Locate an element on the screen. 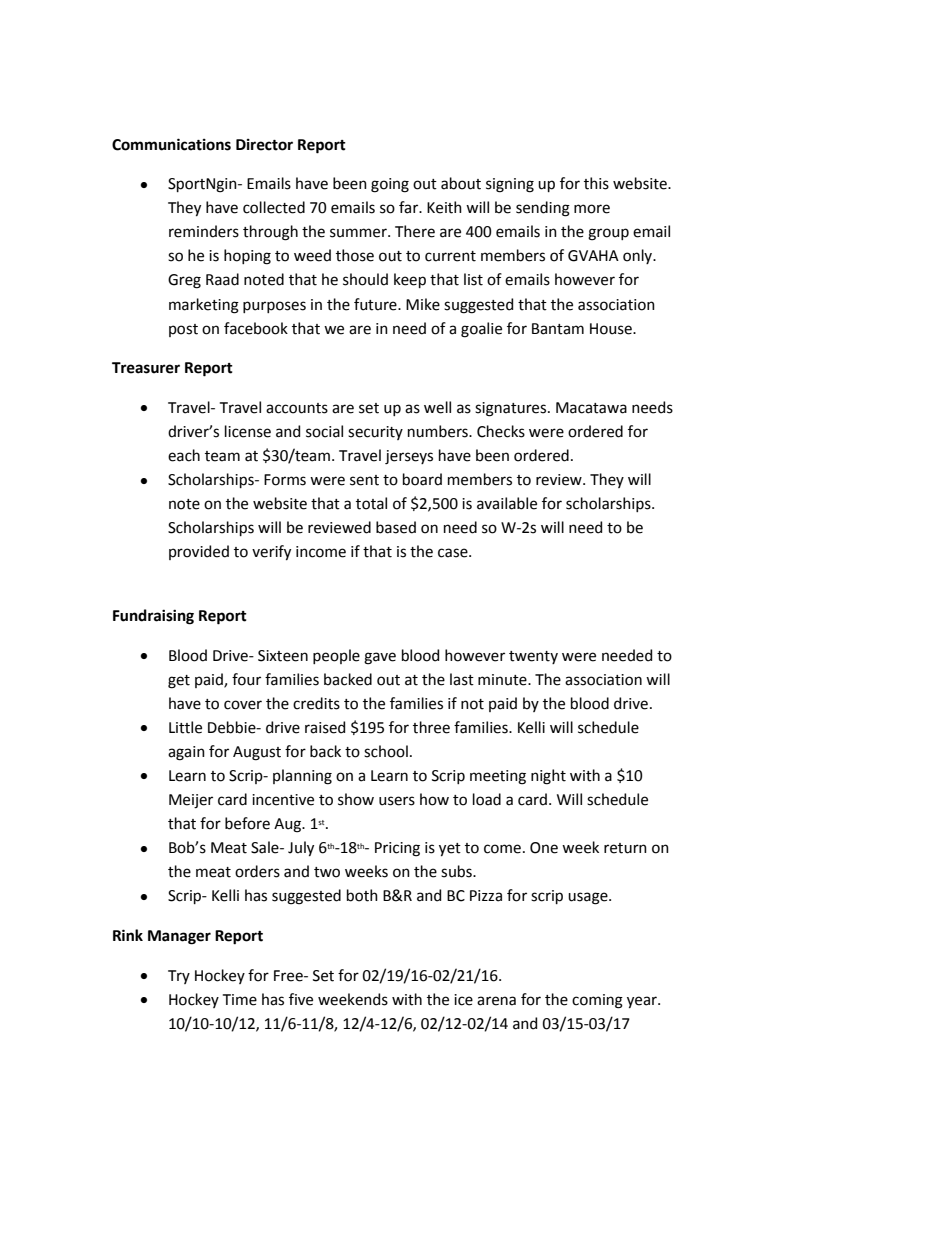 The height and width of the screenshot is (1233, 952). Bantam is located at coordinates (558, 329).
